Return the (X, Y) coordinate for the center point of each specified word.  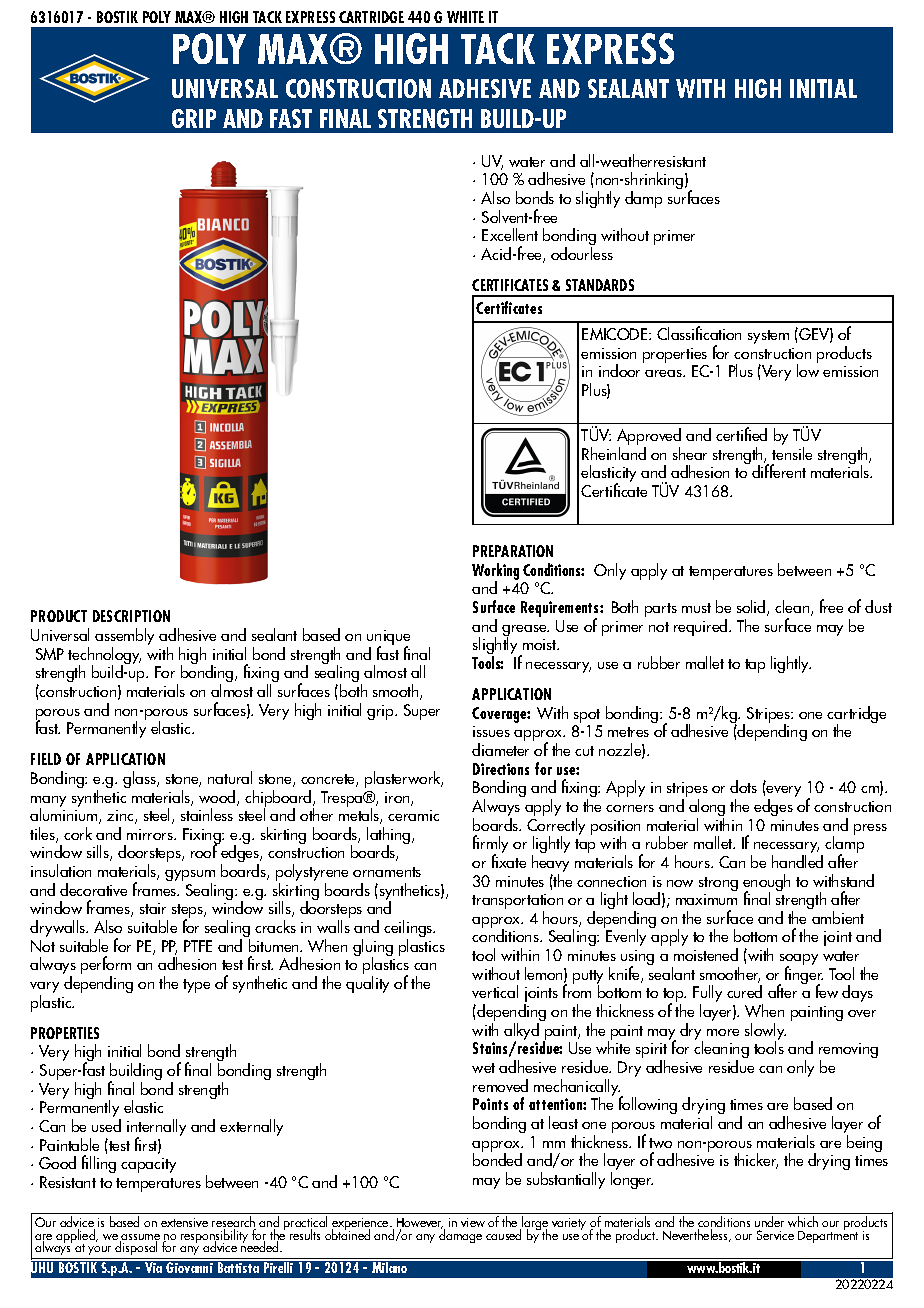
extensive (184, 1222)
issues (491, 731)
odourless (582, 252)
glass (140, 779)
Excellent (510, 234)
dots (743, 786)
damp (643, 199)
